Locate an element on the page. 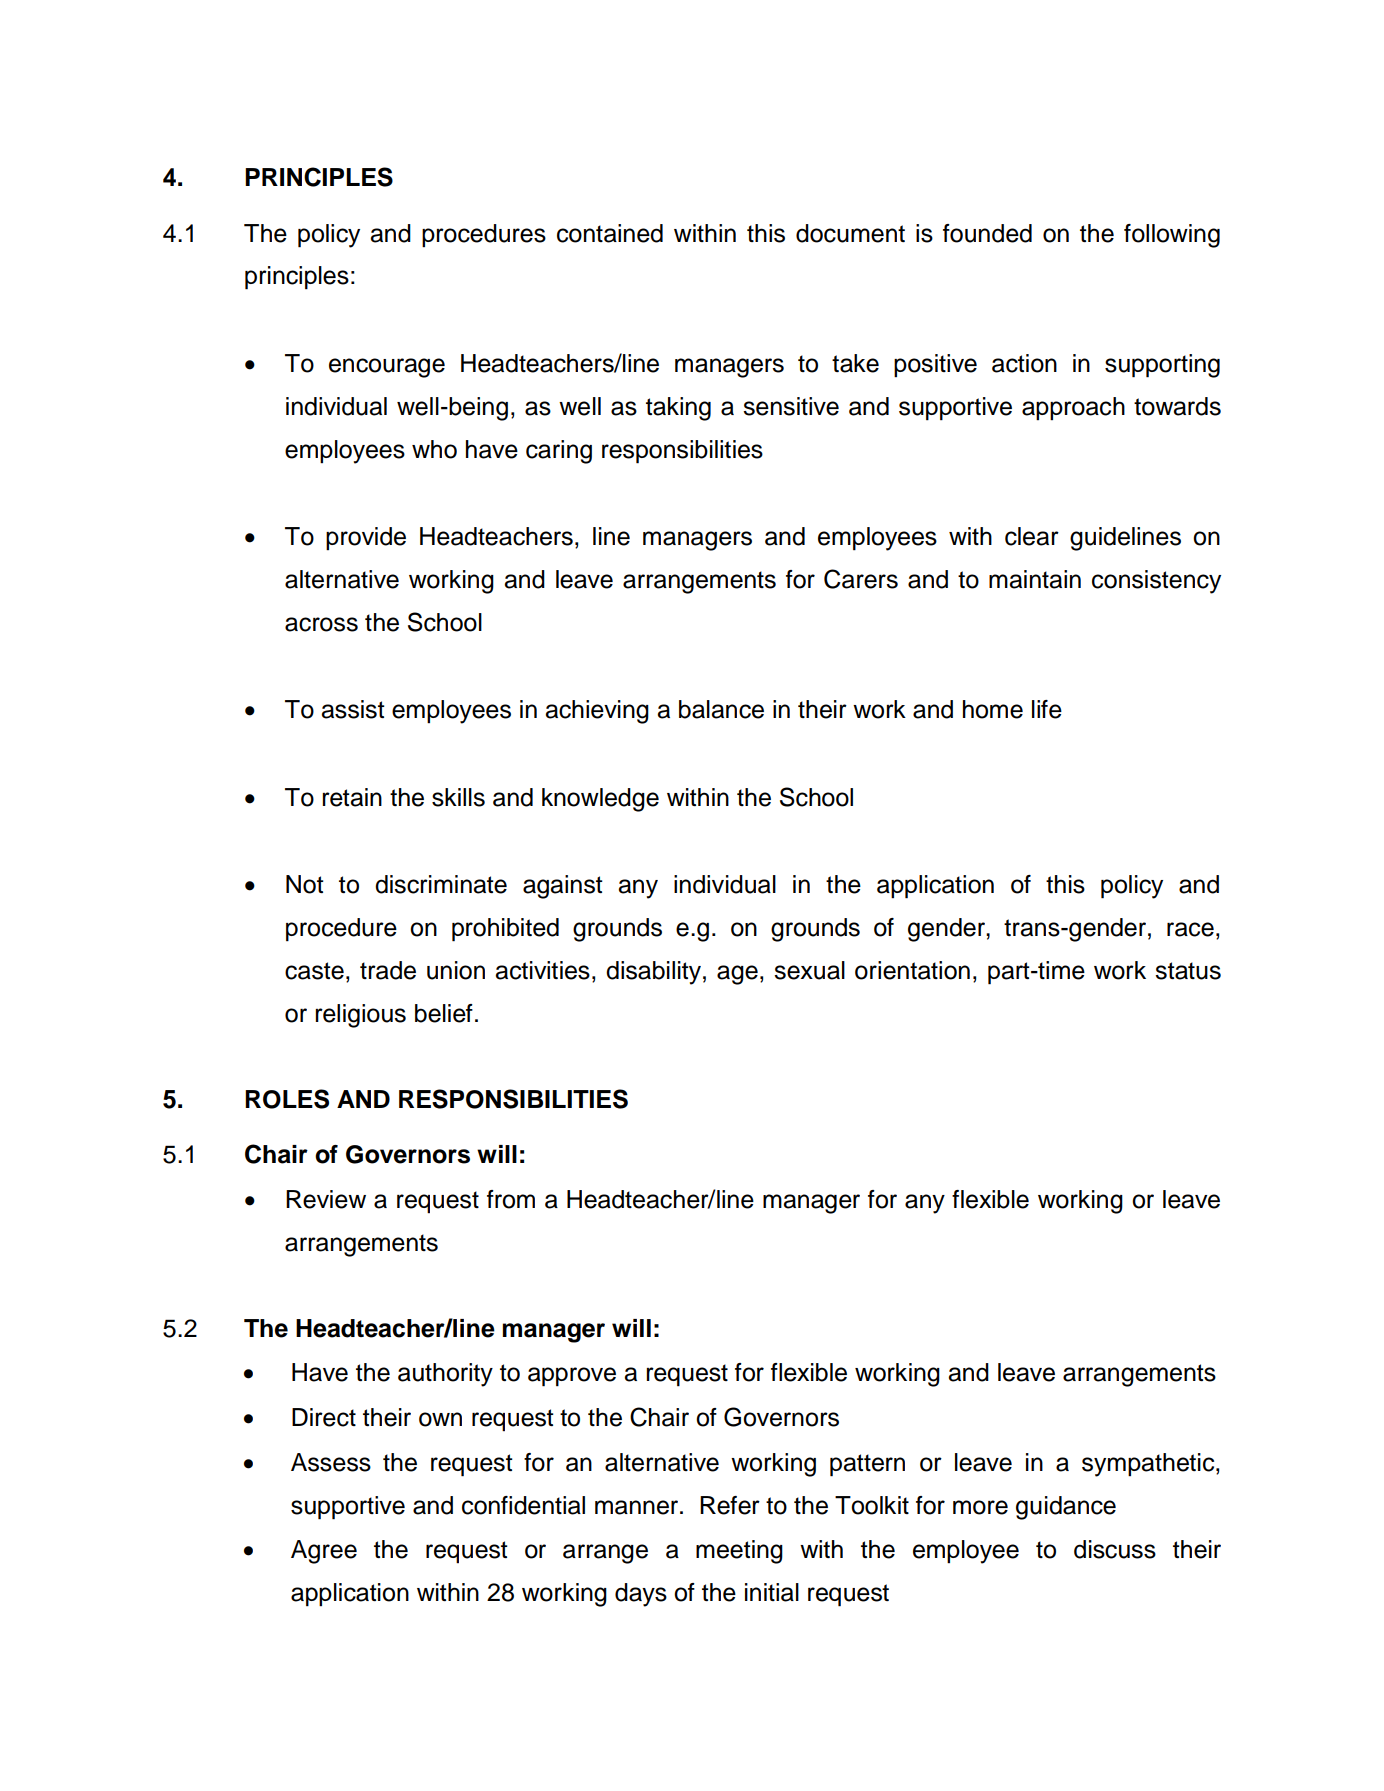  discuss is located at coordinates (1115, 1549).
